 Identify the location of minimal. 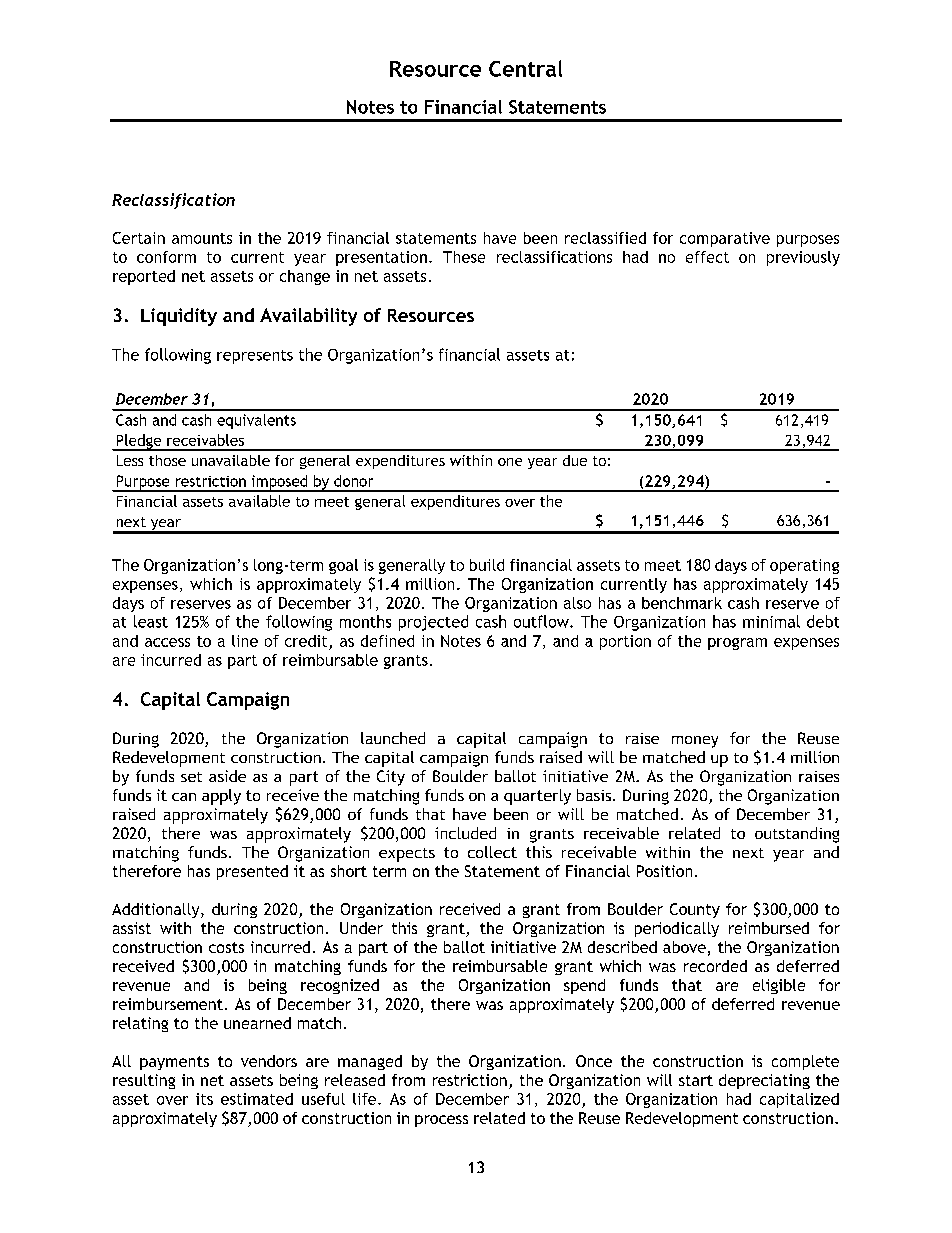
(771, 621).
